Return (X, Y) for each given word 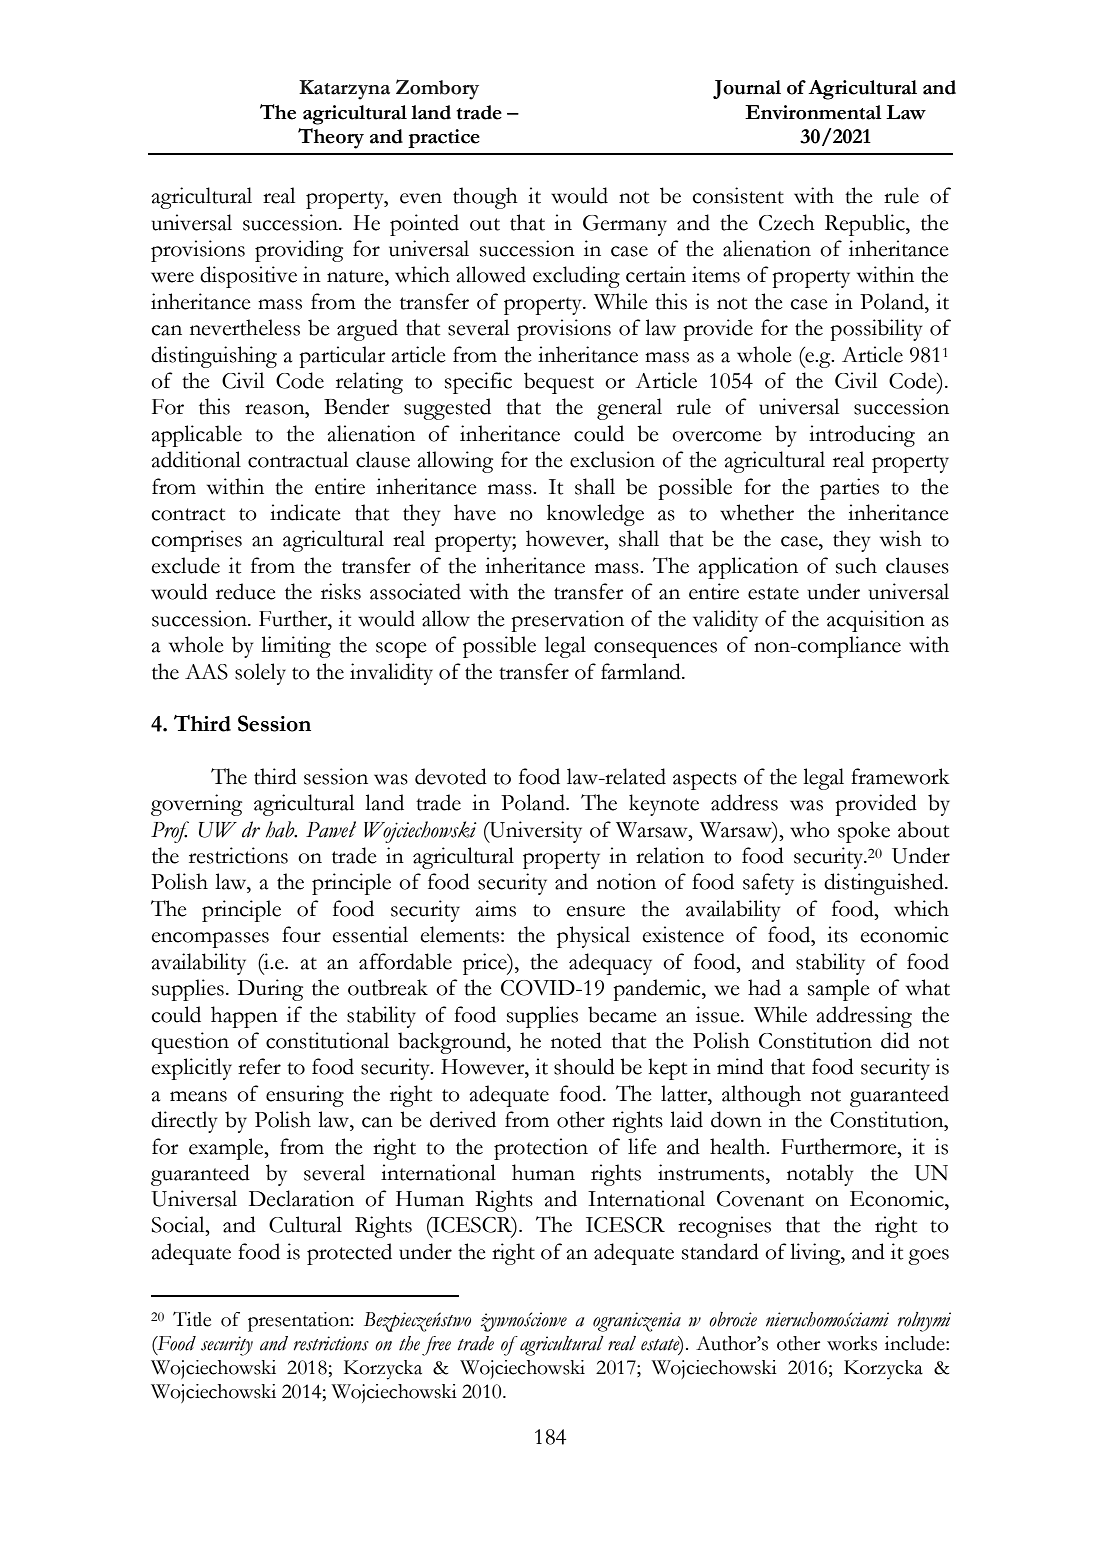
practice (444, 138)
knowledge (595, 515)
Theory (331, 138)
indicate (305, 512)
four (301, 934)
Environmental (813, 112)
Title (192, 1319)
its (837, 934)
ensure (595, 911)
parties (849, 489)
